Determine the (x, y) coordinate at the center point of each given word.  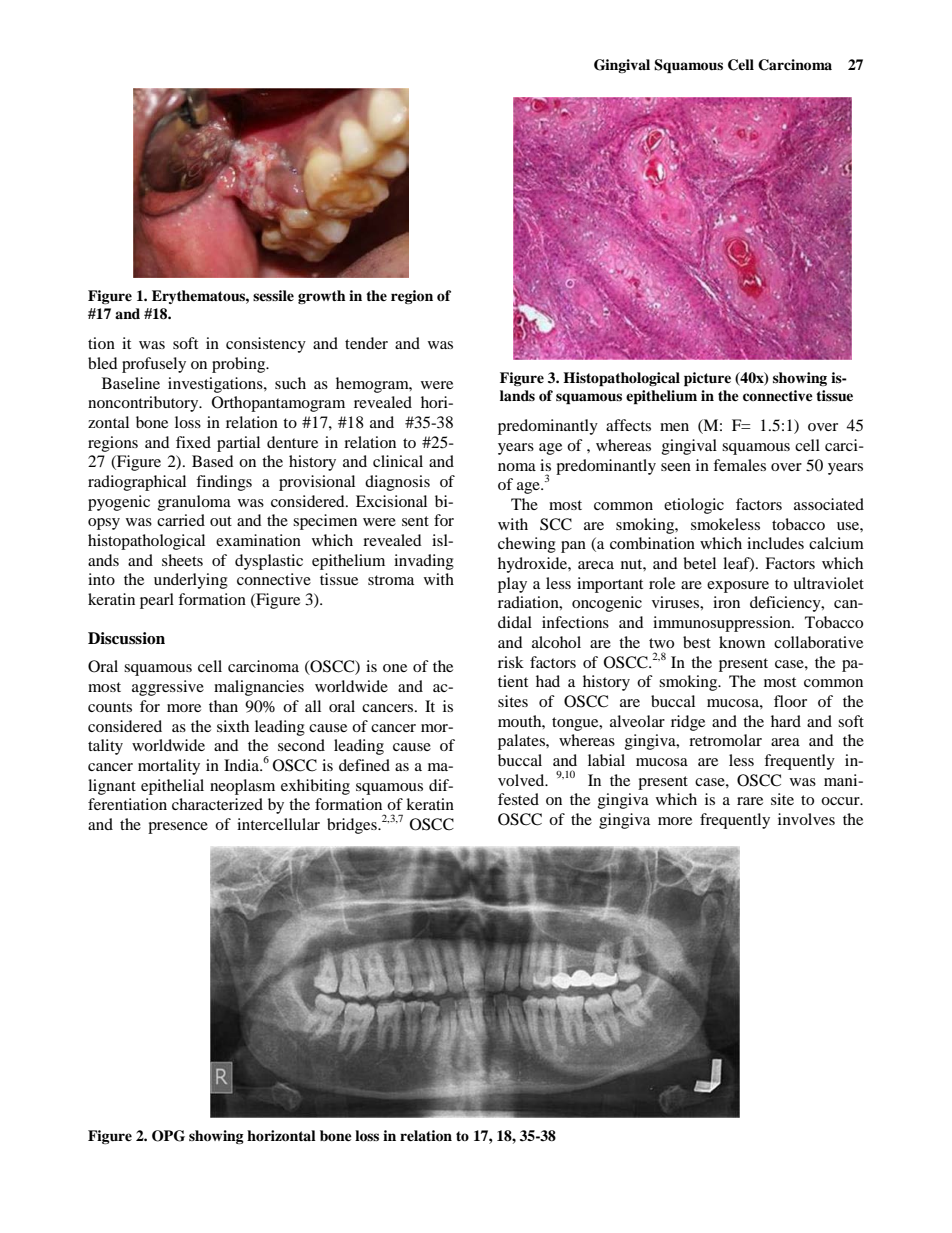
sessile (273, 295)
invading (424, 562)
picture (707, 379)
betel (699, 563)
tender (366, 343)
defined (364, 765)
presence (178, 828)
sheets (182, 560)
